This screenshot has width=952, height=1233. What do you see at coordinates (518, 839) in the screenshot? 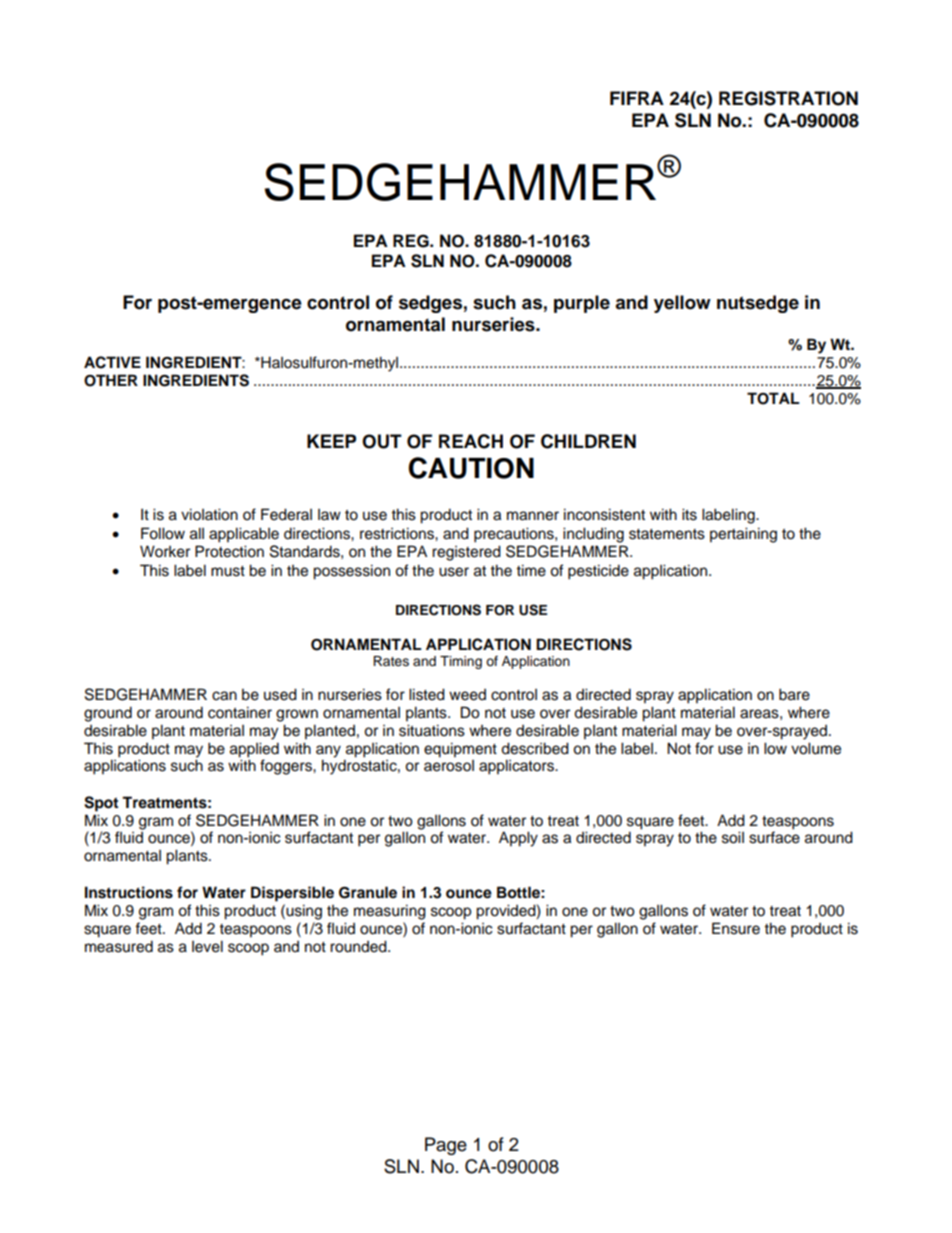
I see `Apply` at bounding box center [518, 839].
